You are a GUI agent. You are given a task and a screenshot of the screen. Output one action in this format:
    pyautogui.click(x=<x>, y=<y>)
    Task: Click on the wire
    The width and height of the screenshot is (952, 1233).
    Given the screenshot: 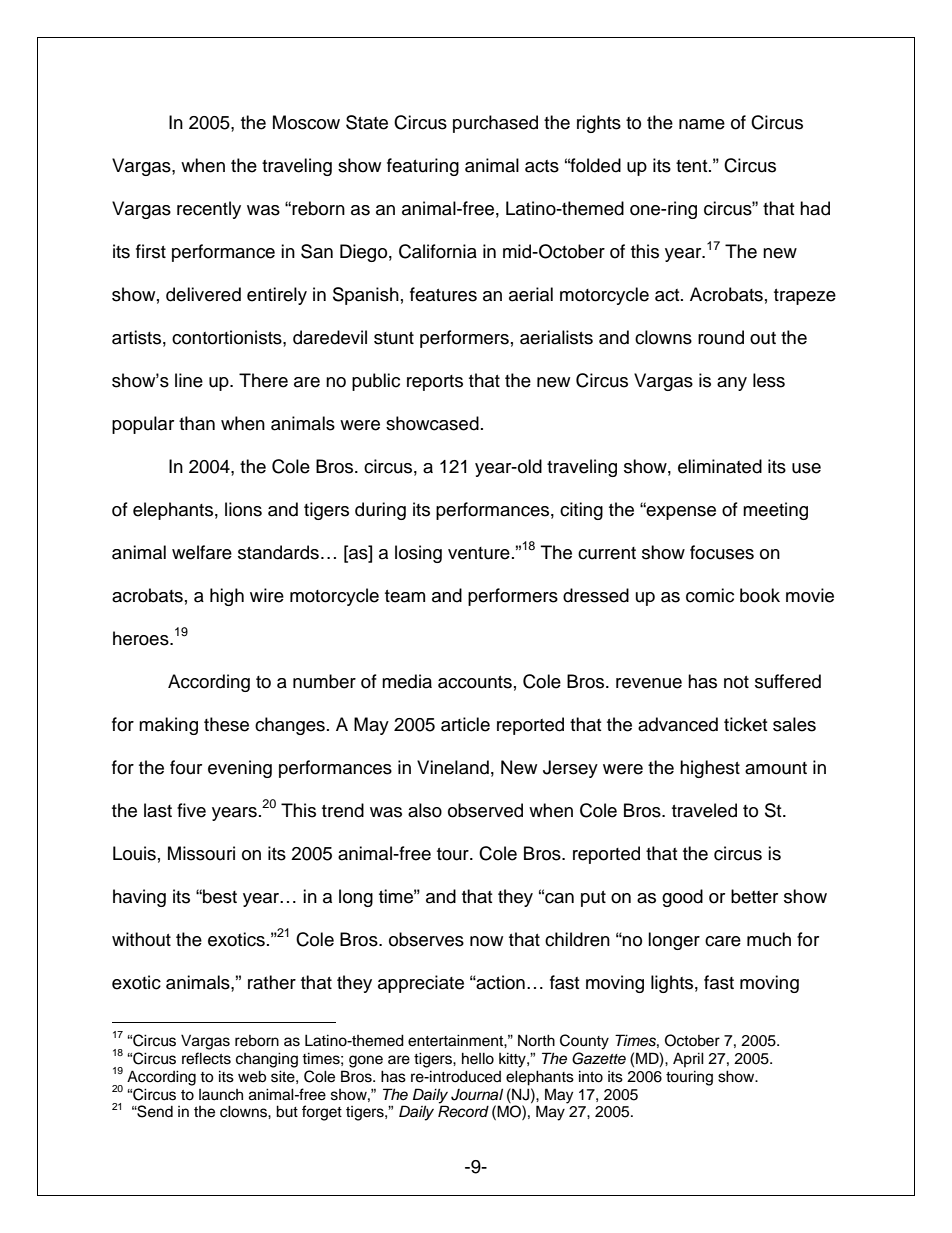 What is the action you would take?
    pyautogui.click(x=267, y=595)
